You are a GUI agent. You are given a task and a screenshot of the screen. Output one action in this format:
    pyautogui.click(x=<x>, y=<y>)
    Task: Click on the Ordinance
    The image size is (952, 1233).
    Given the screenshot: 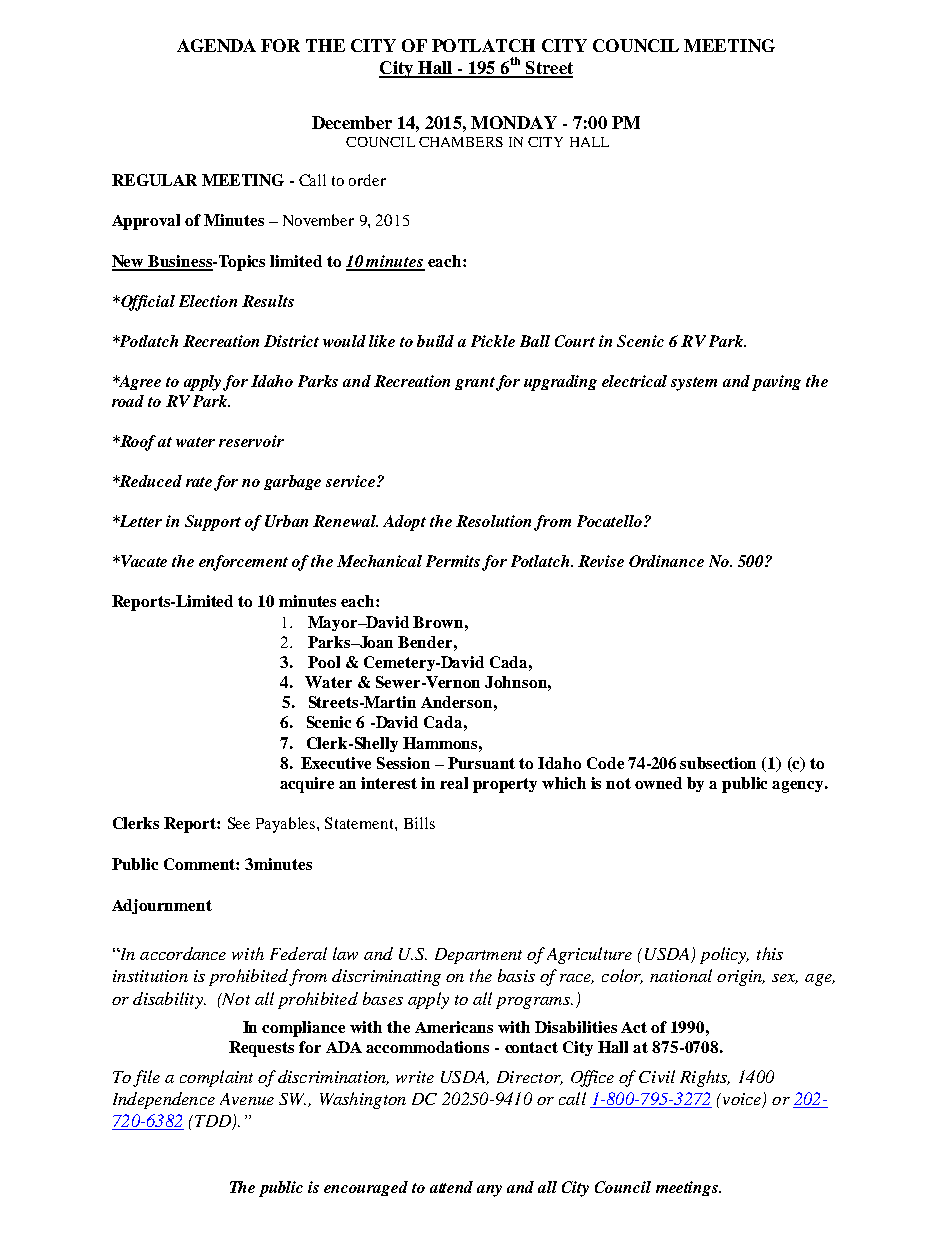 What is the action you would take?
    pyautogui.click(x=666, y=561)
